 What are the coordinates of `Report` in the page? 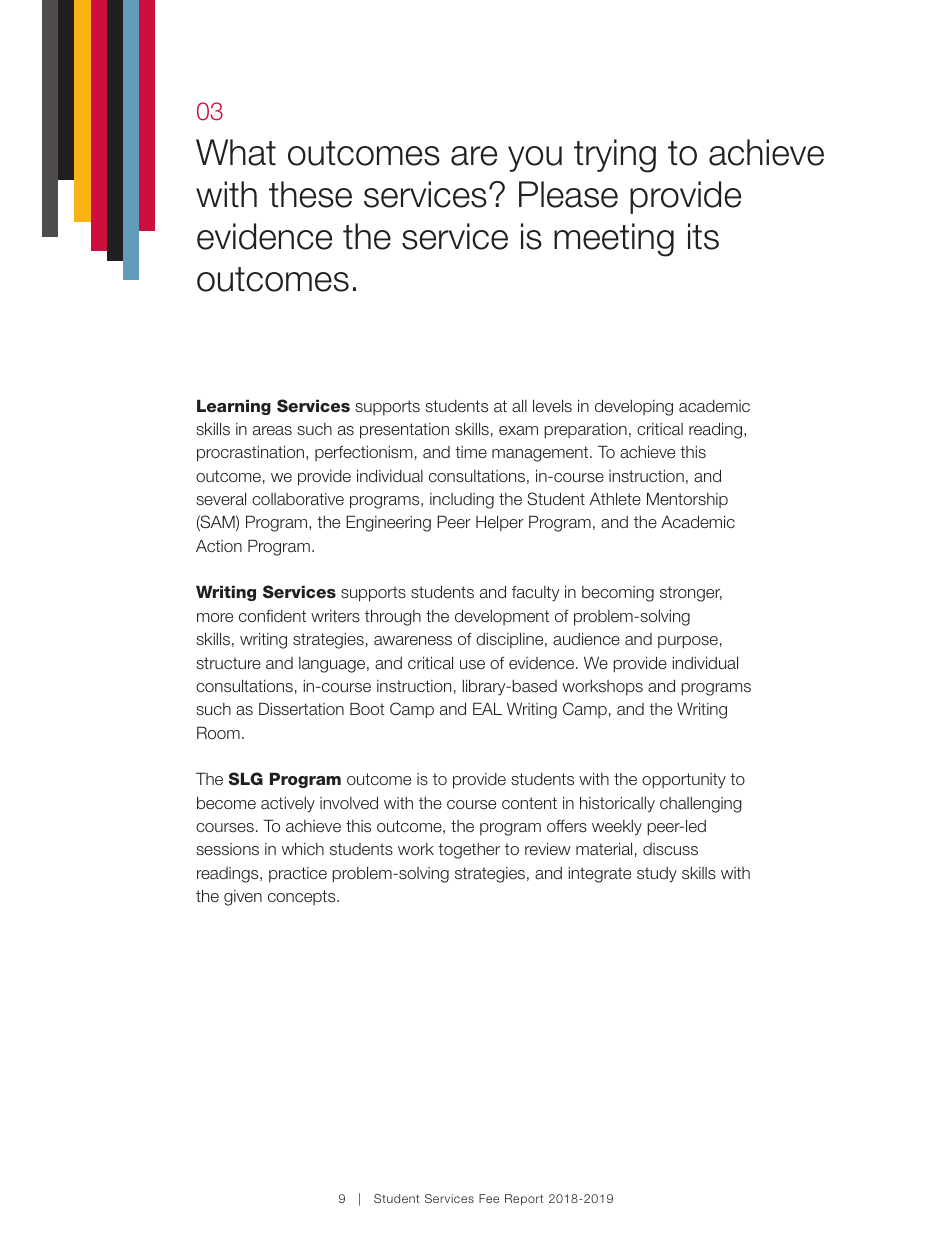 It's located at (524, 1200).
